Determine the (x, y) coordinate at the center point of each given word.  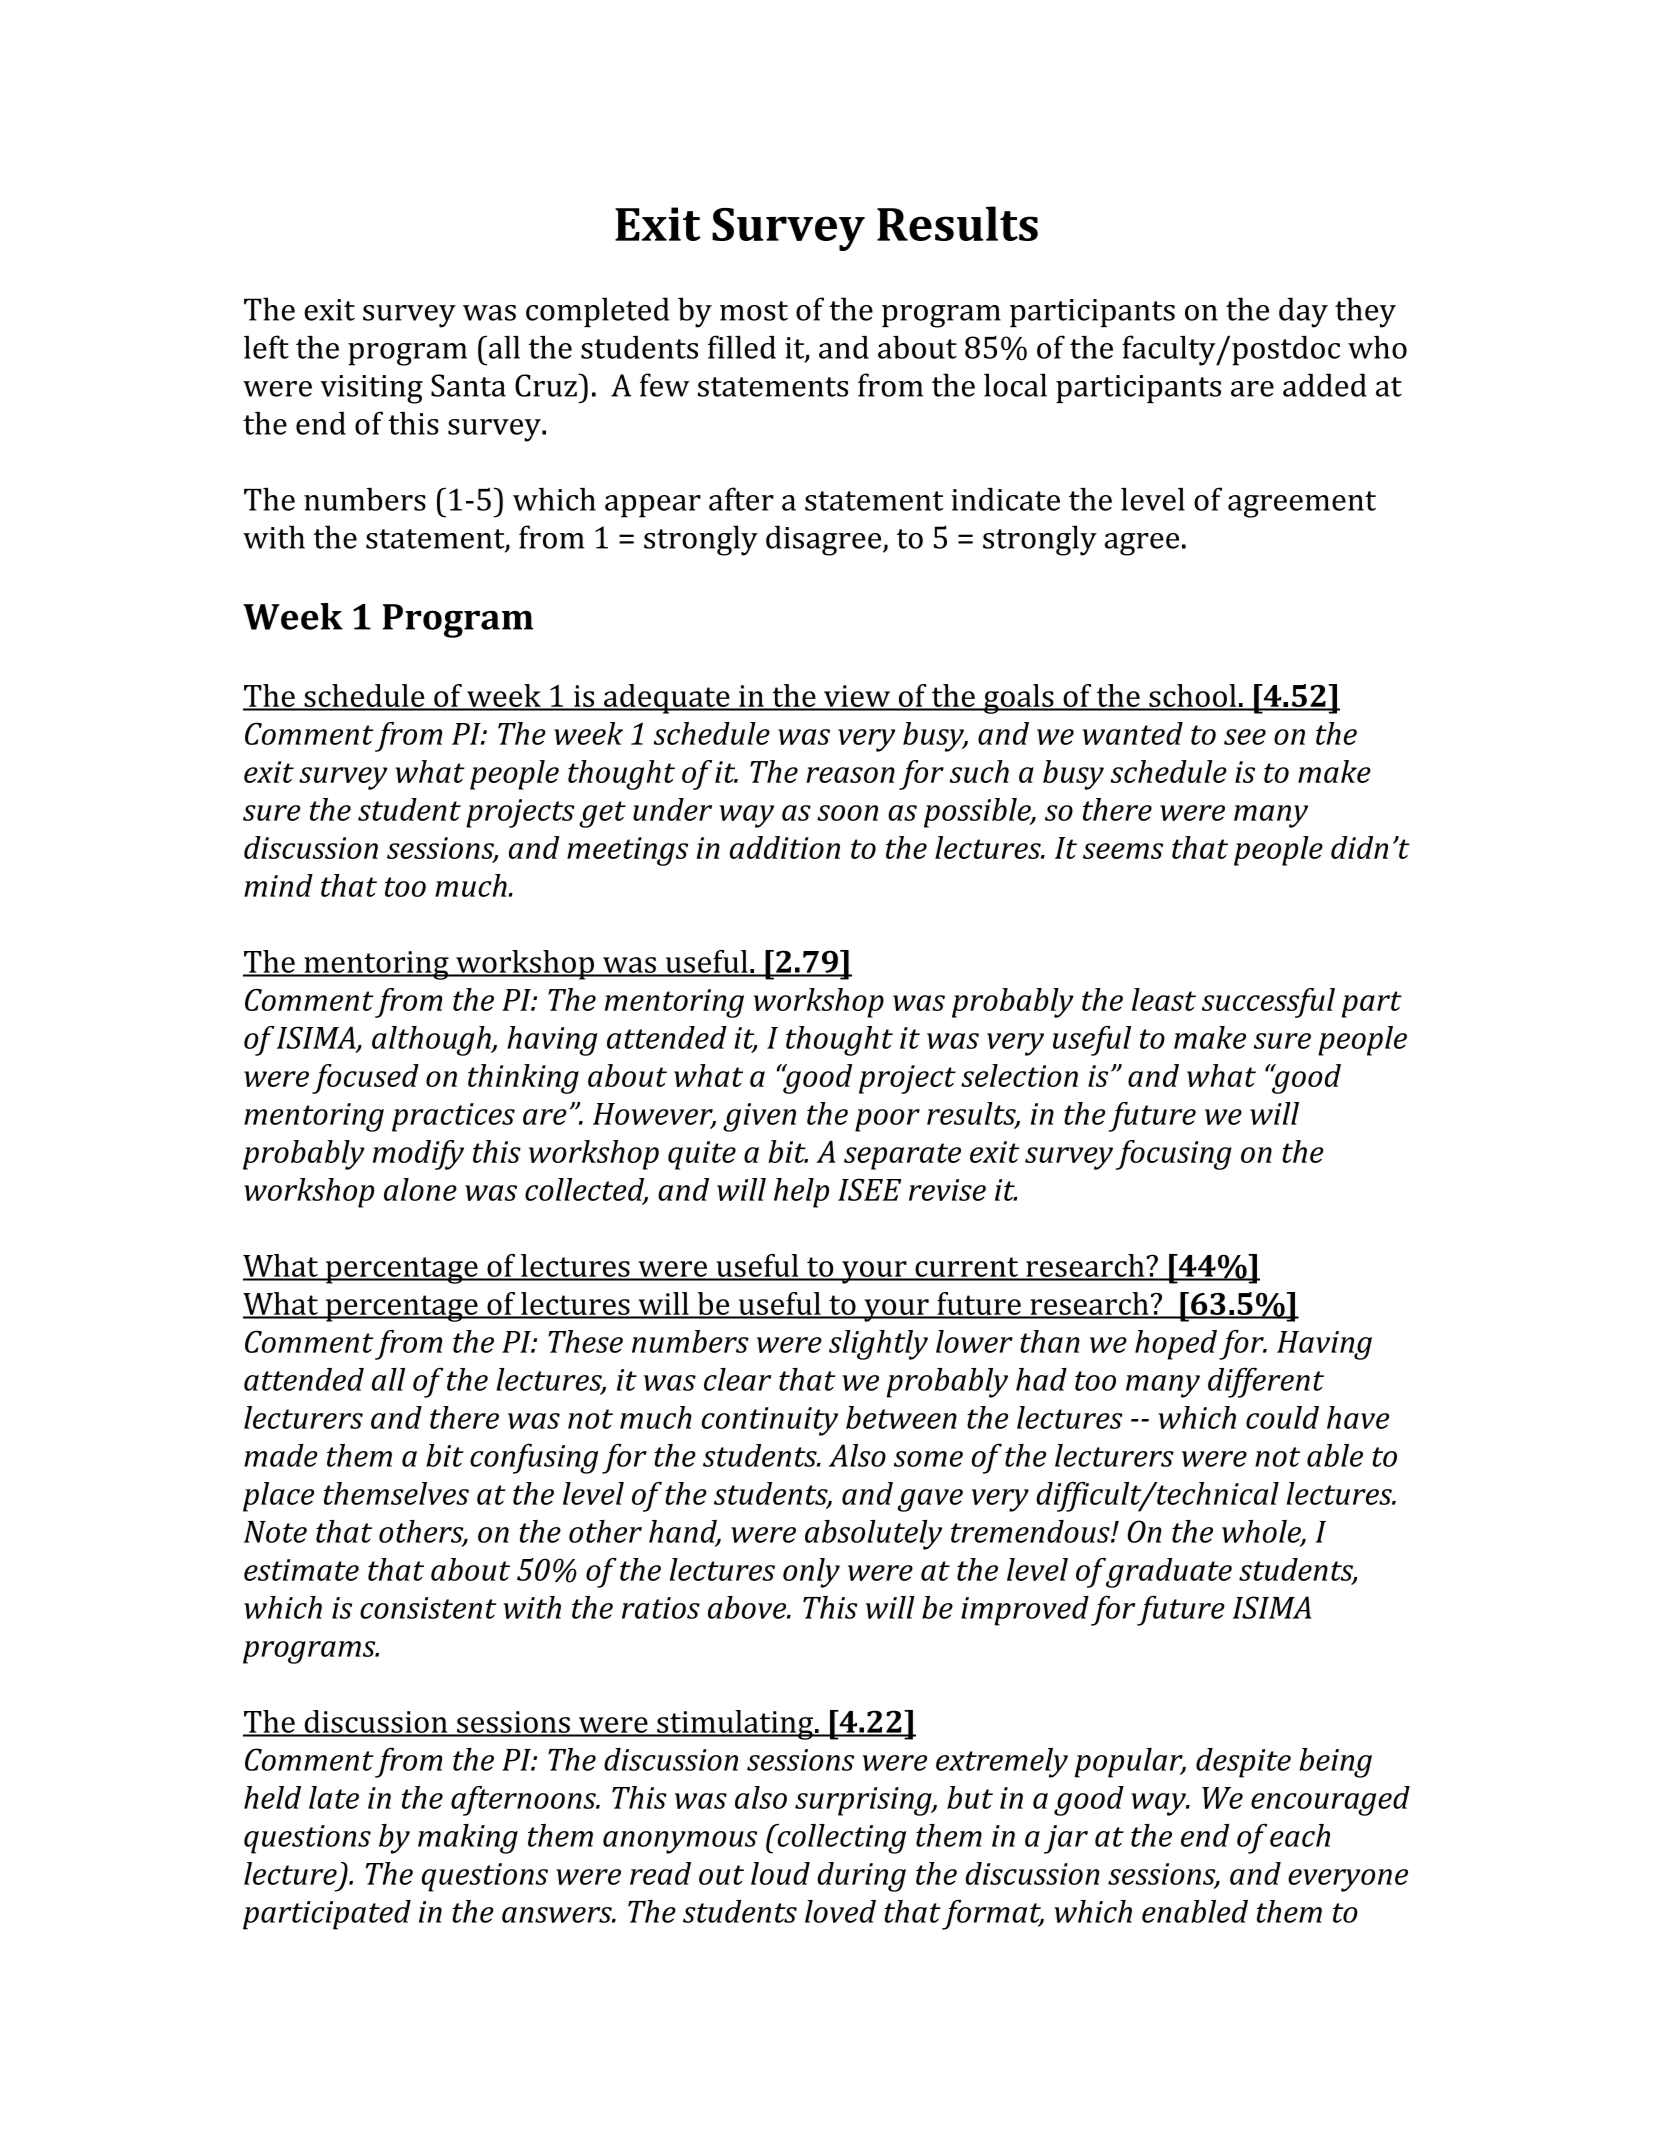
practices (453, 1117)
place (278, 1497)
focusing (1174, 1155)
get (602, 814)
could (1282, 1417)
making (468, 1839)
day (1303, 312)
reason (850, 775)
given (759, 1117)
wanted (1132, 733)
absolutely (873, 1535)
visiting (371, 389)
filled (742, 347)
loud (780, 1873)
